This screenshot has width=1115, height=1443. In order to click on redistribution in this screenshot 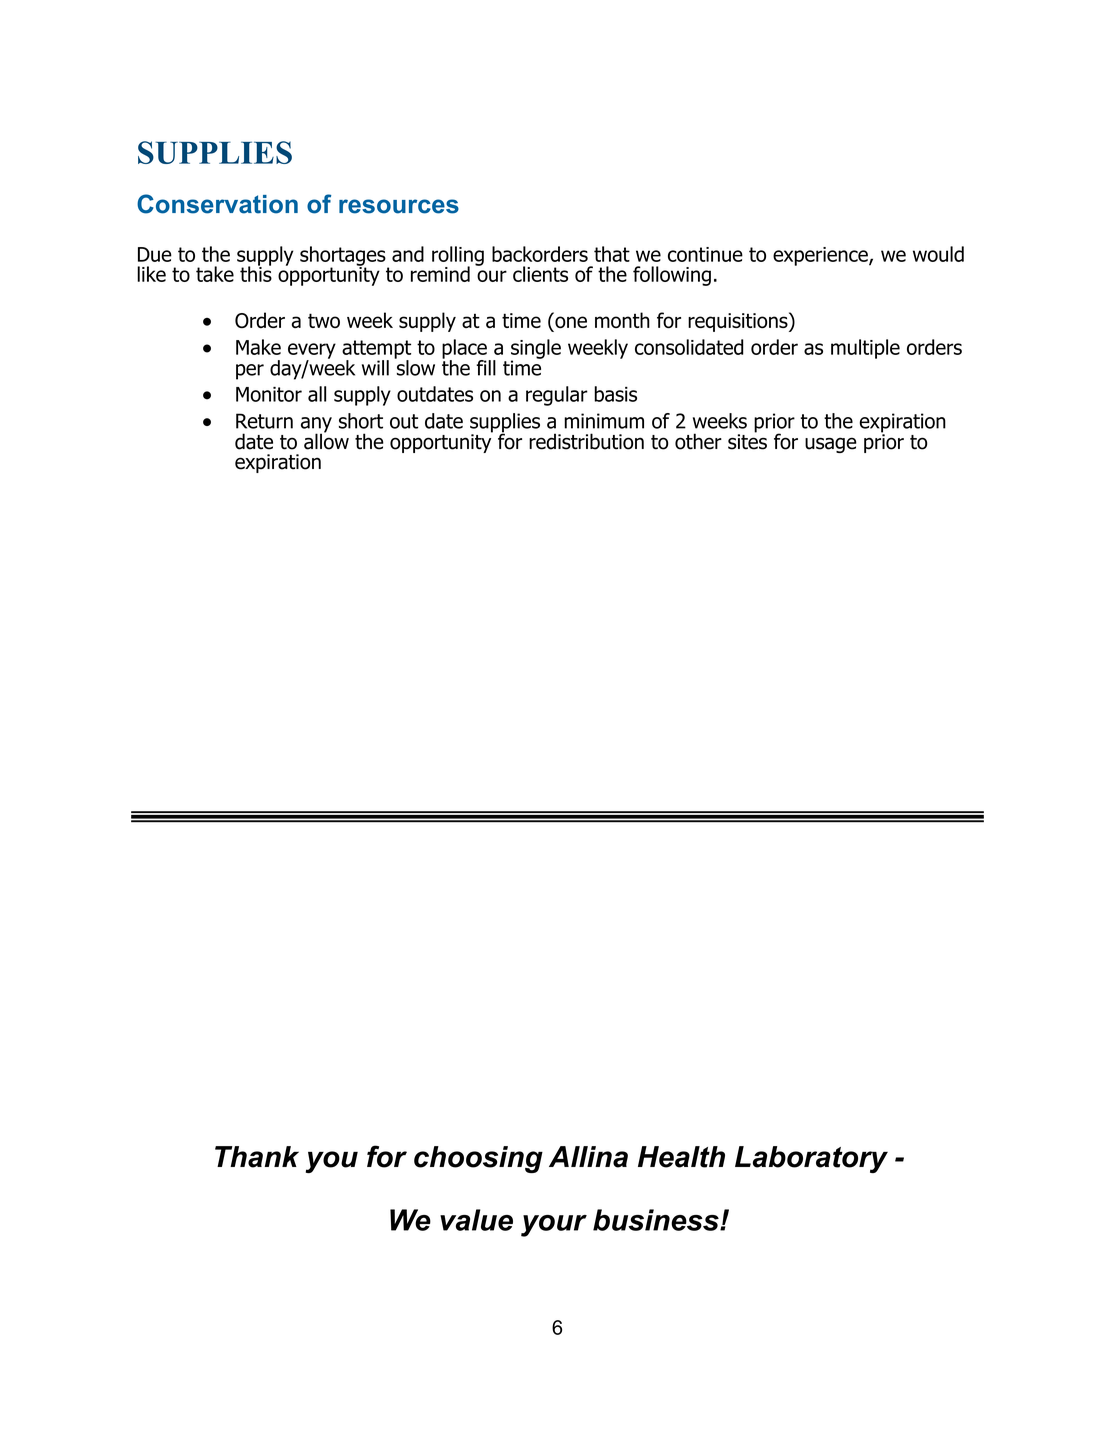, I will do `click(586, 441)`.
